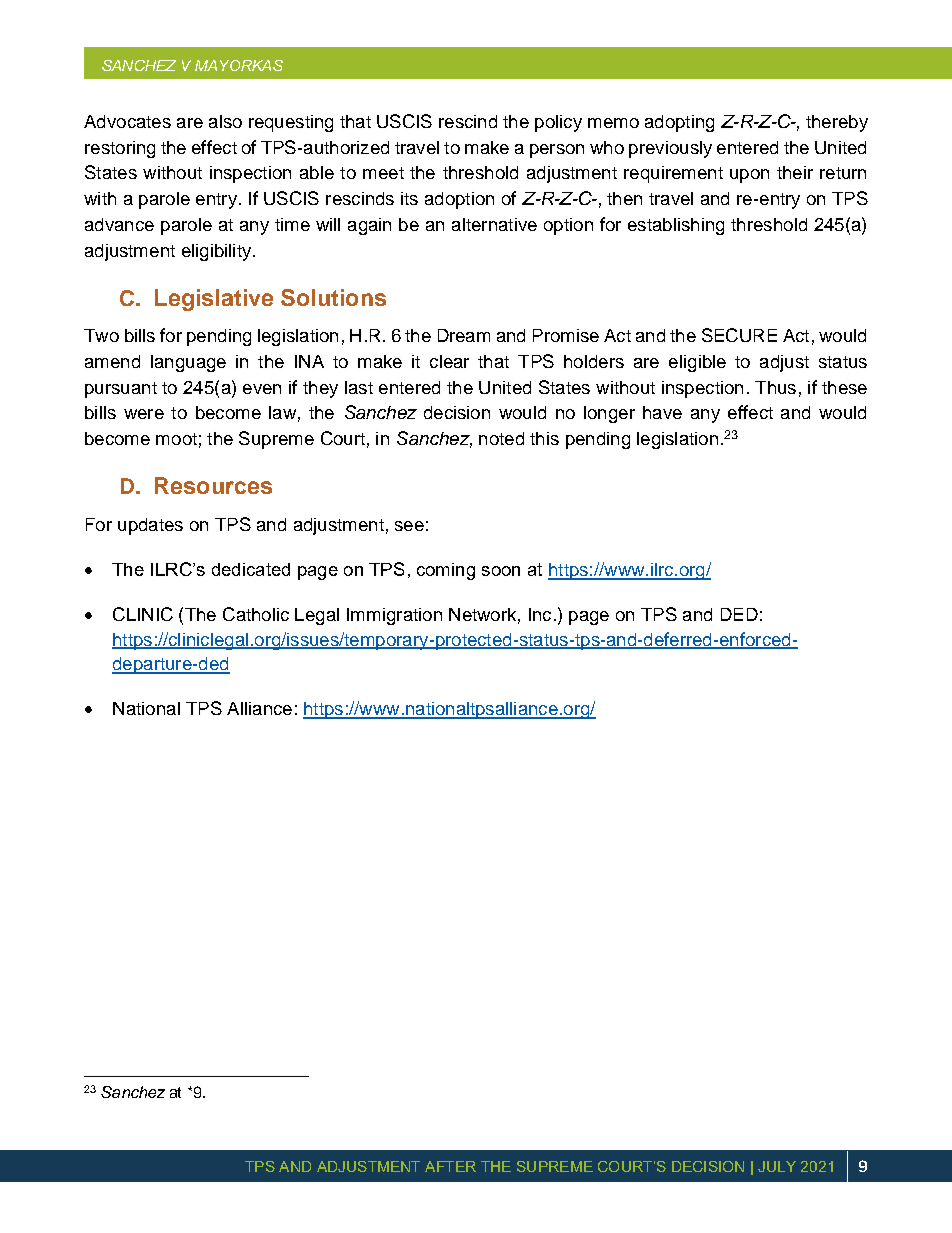 This screenshot has width=952, height=1233. Describe the element at coordinates (450, 1166) in the screenshot. I see `AFTER` at that location.
